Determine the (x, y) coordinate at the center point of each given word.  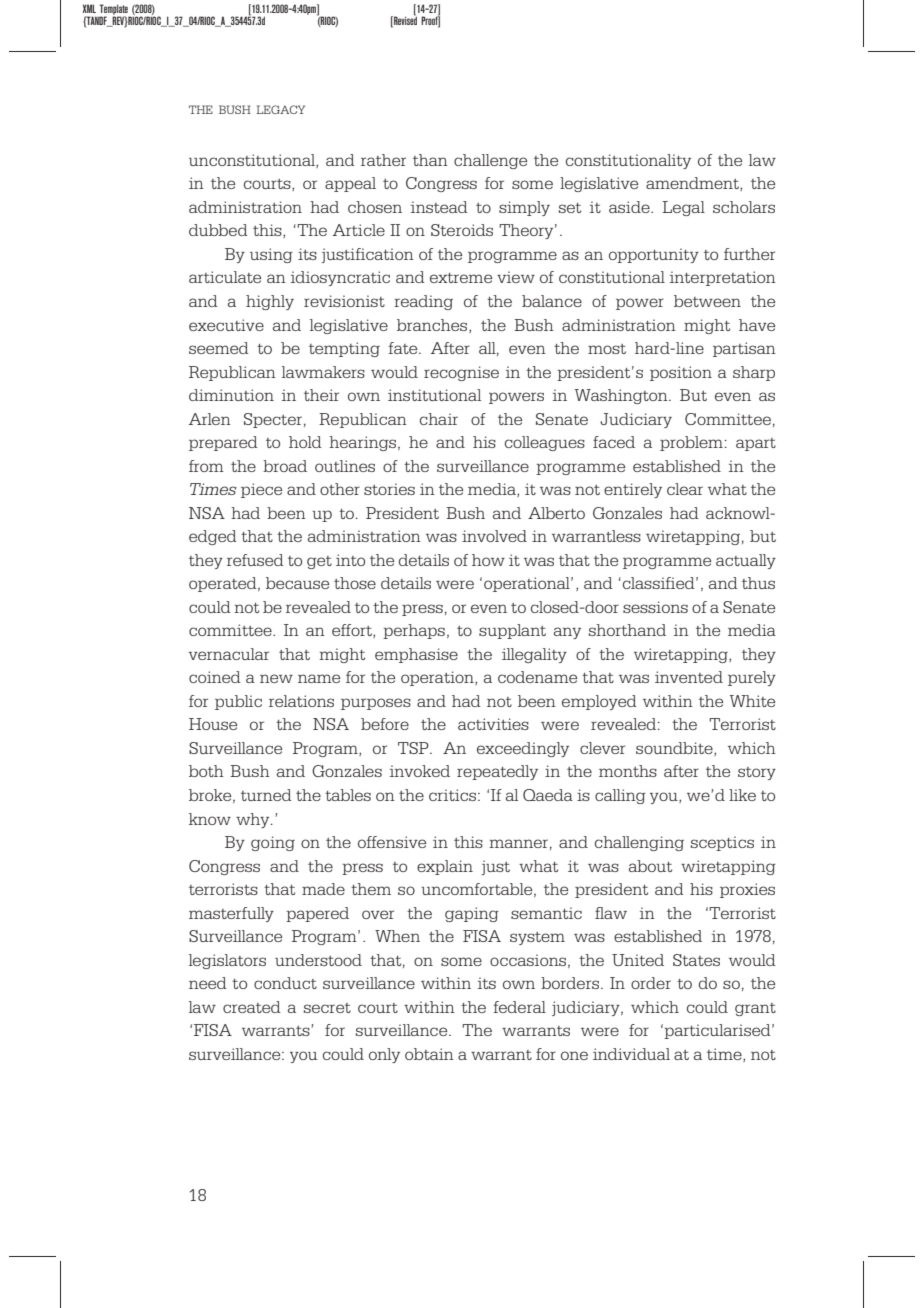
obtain (429, 1054)
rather (383, 160)
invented (689, 677)
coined (215, 677)
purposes (376, 704)
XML (89, 8)
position (681, 373)
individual (631, 1054)
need (208, 983)
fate (404, 348)
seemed (219, 348)
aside (630, 207)
